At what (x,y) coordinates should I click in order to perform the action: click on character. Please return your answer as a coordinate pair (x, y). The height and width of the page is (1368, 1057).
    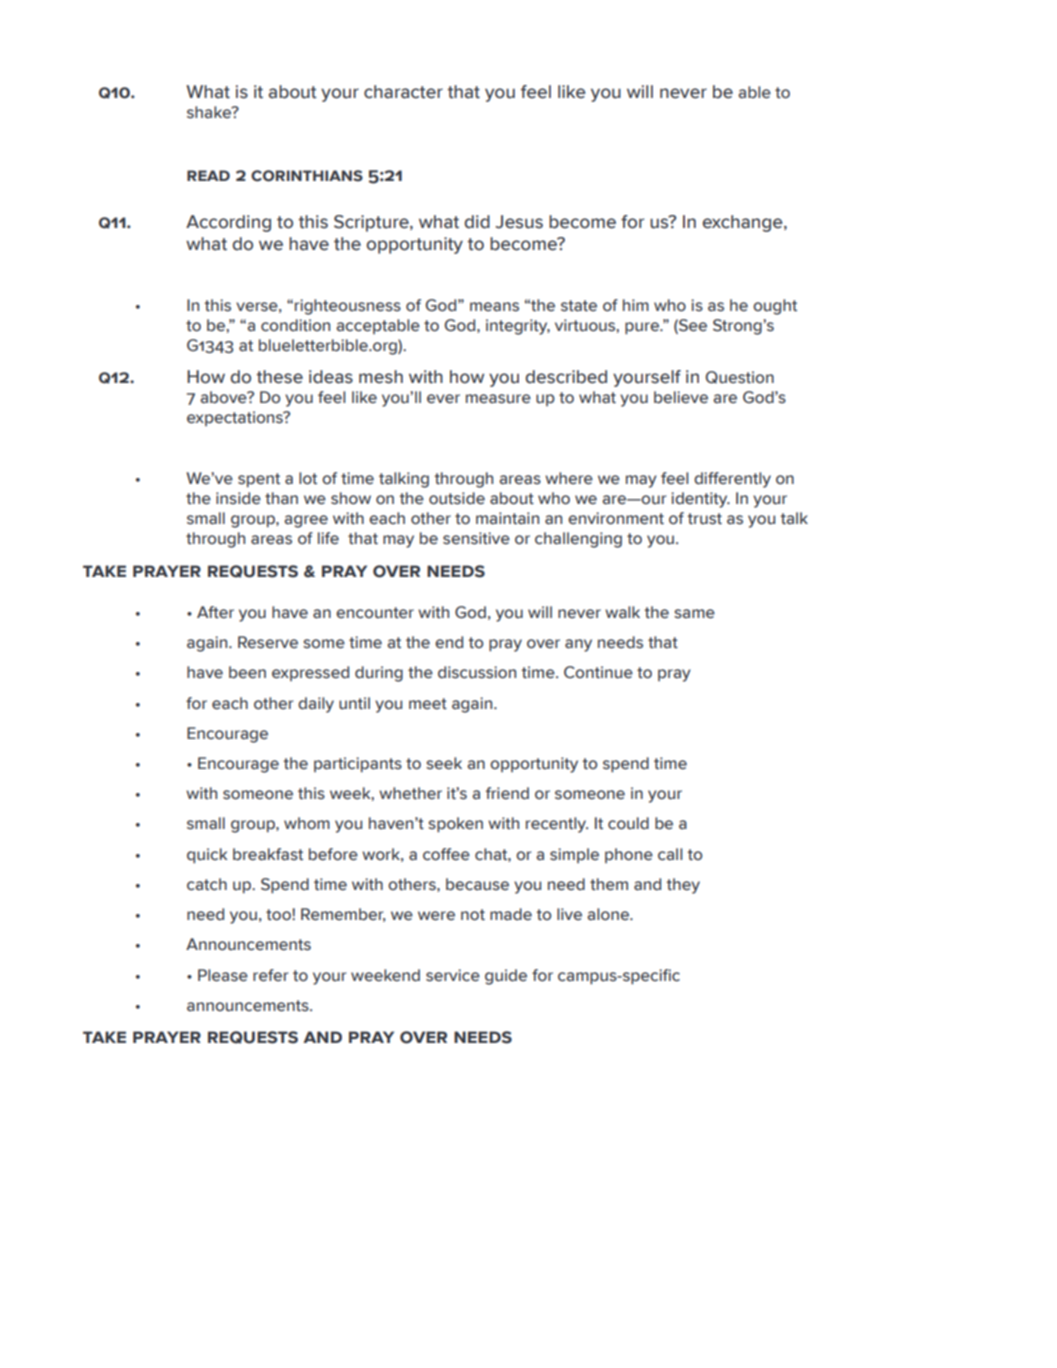
    Looking at the image, I should click on (403, 92).
